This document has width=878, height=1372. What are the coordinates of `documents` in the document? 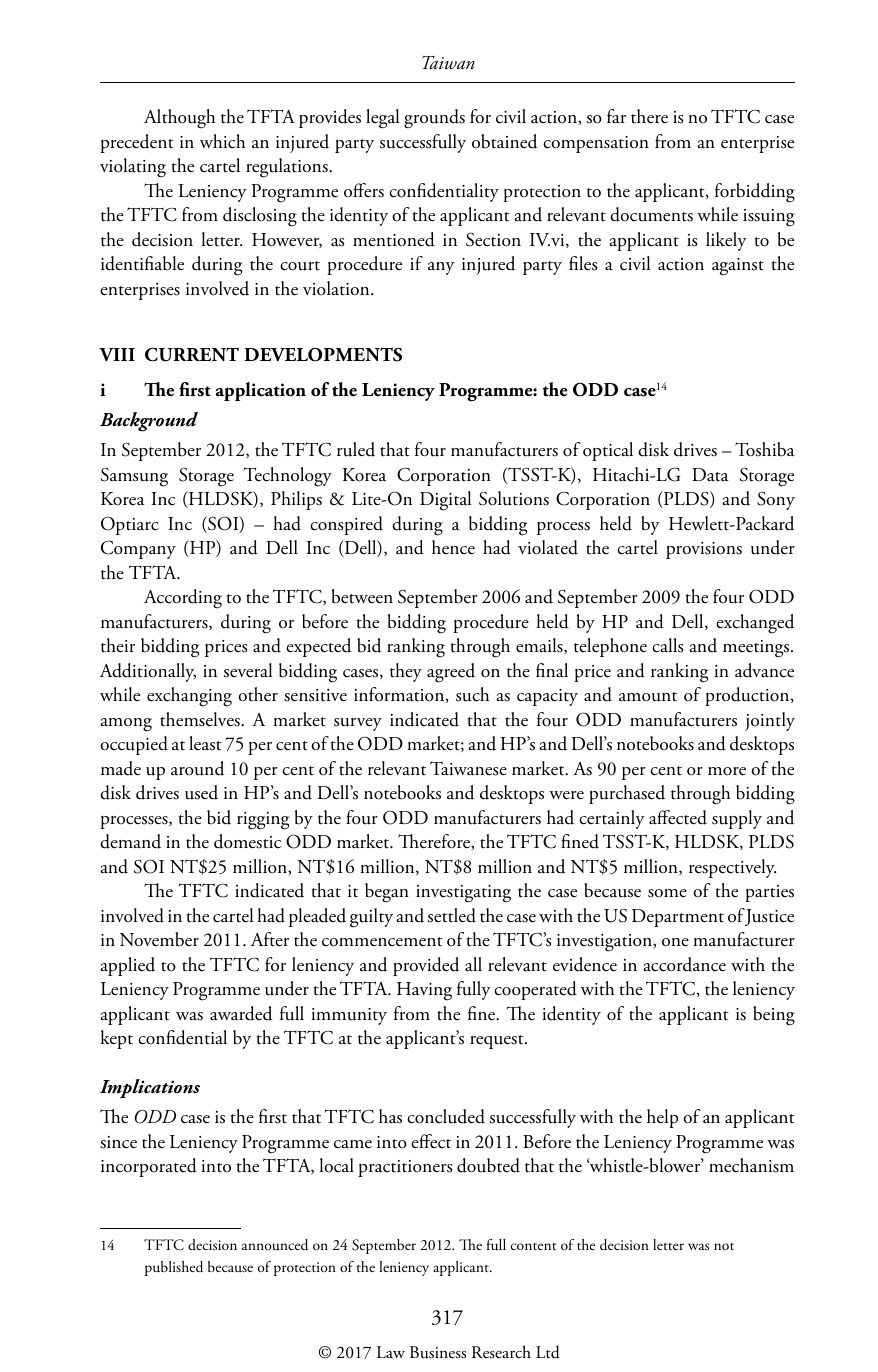 It's located at (651, 214).
